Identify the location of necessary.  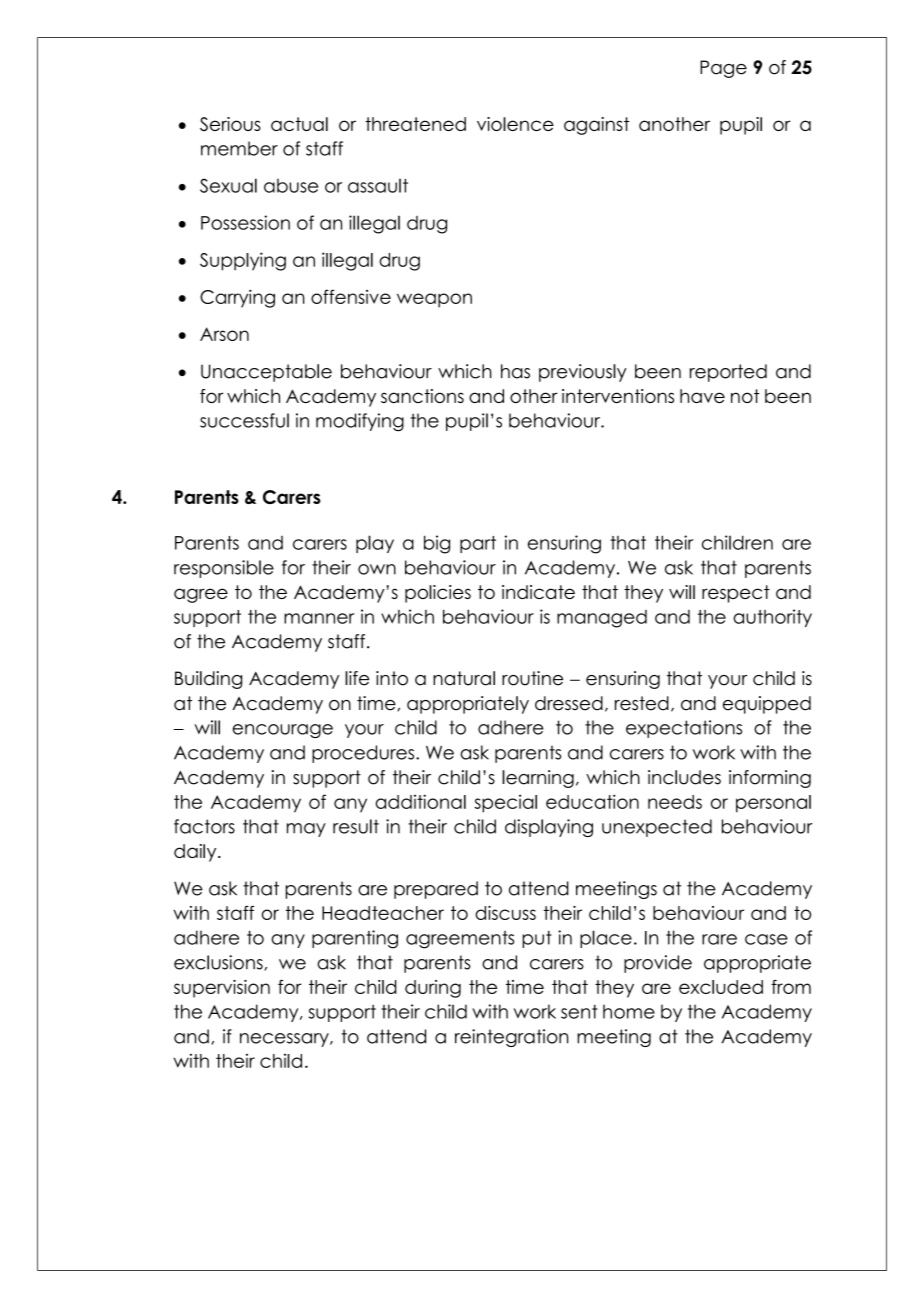
(285, 1040).
